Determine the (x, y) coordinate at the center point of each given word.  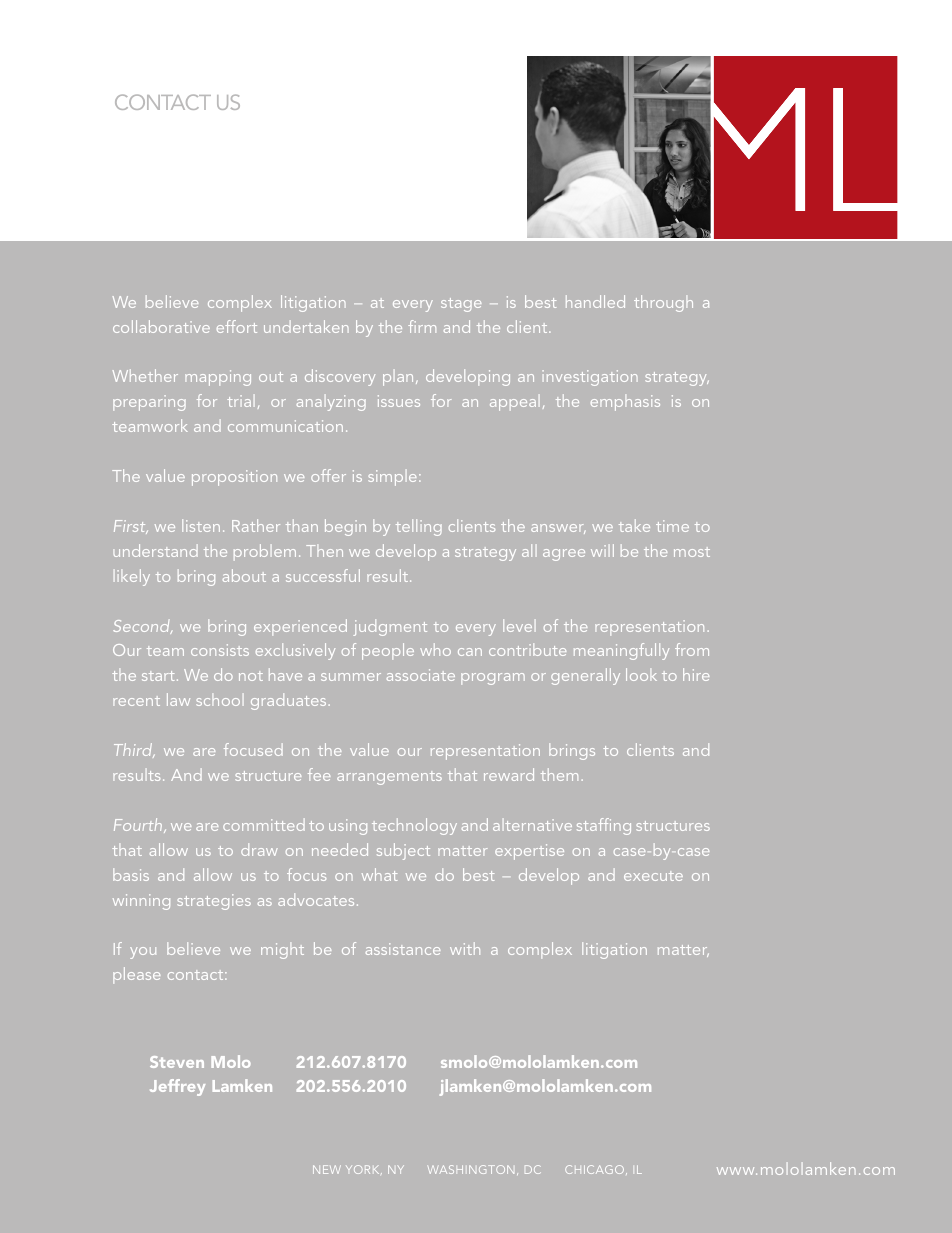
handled (595, 301)
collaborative (161, 326)
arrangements (389, 778)
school (220, 700)
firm (422, 326)
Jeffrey (177, 1087)
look (641, 674)
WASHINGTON (471, 1169)
